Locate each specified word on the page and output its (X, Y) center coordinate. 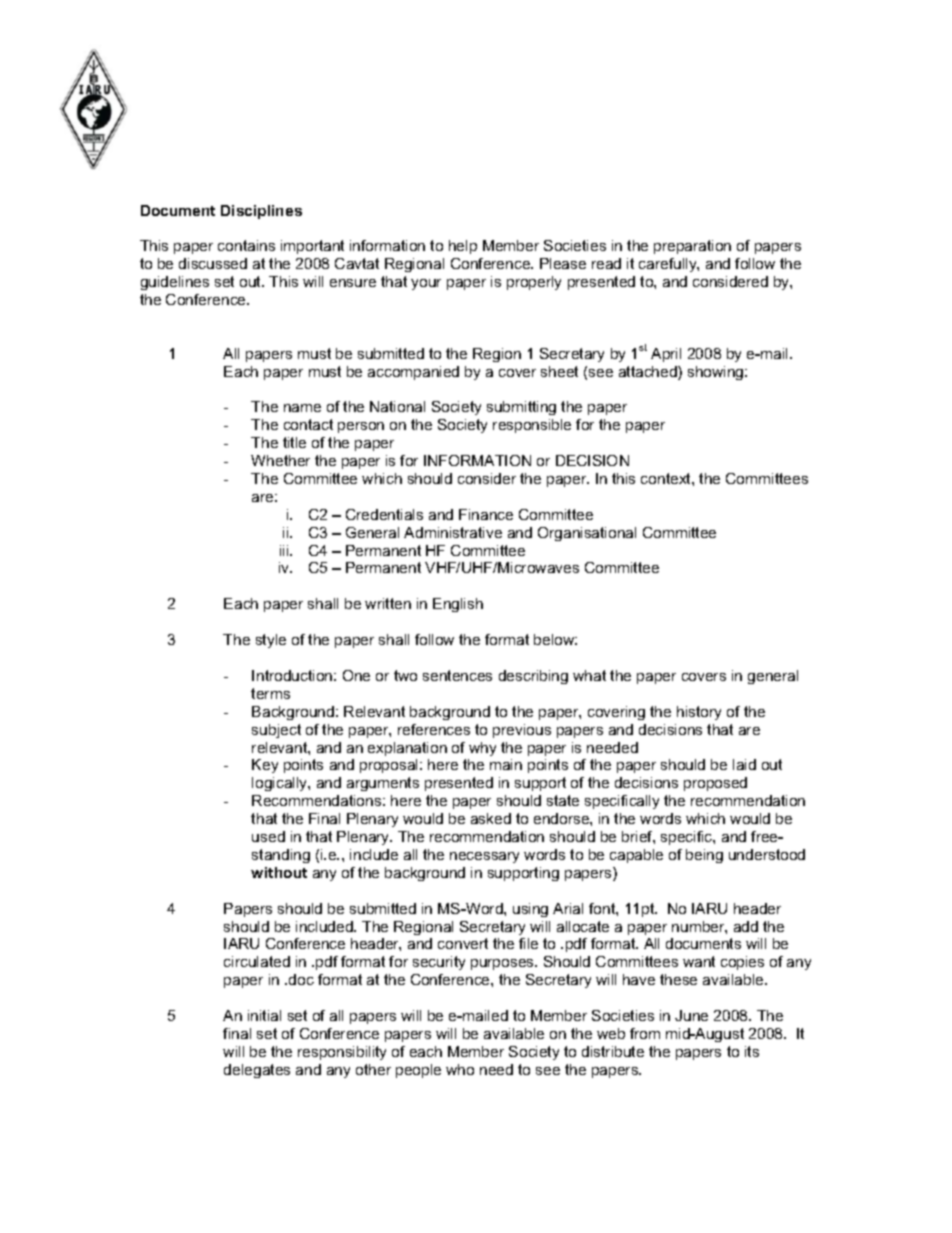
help (463, 247)
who (460, 1069)
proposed (715, 784)
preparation (692, 247)
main (506, 764)
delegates (257, 1071)
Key (265, 766)
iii (285, 550)
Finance (486, 514)
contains (246, 245)
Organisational (587, 534)
